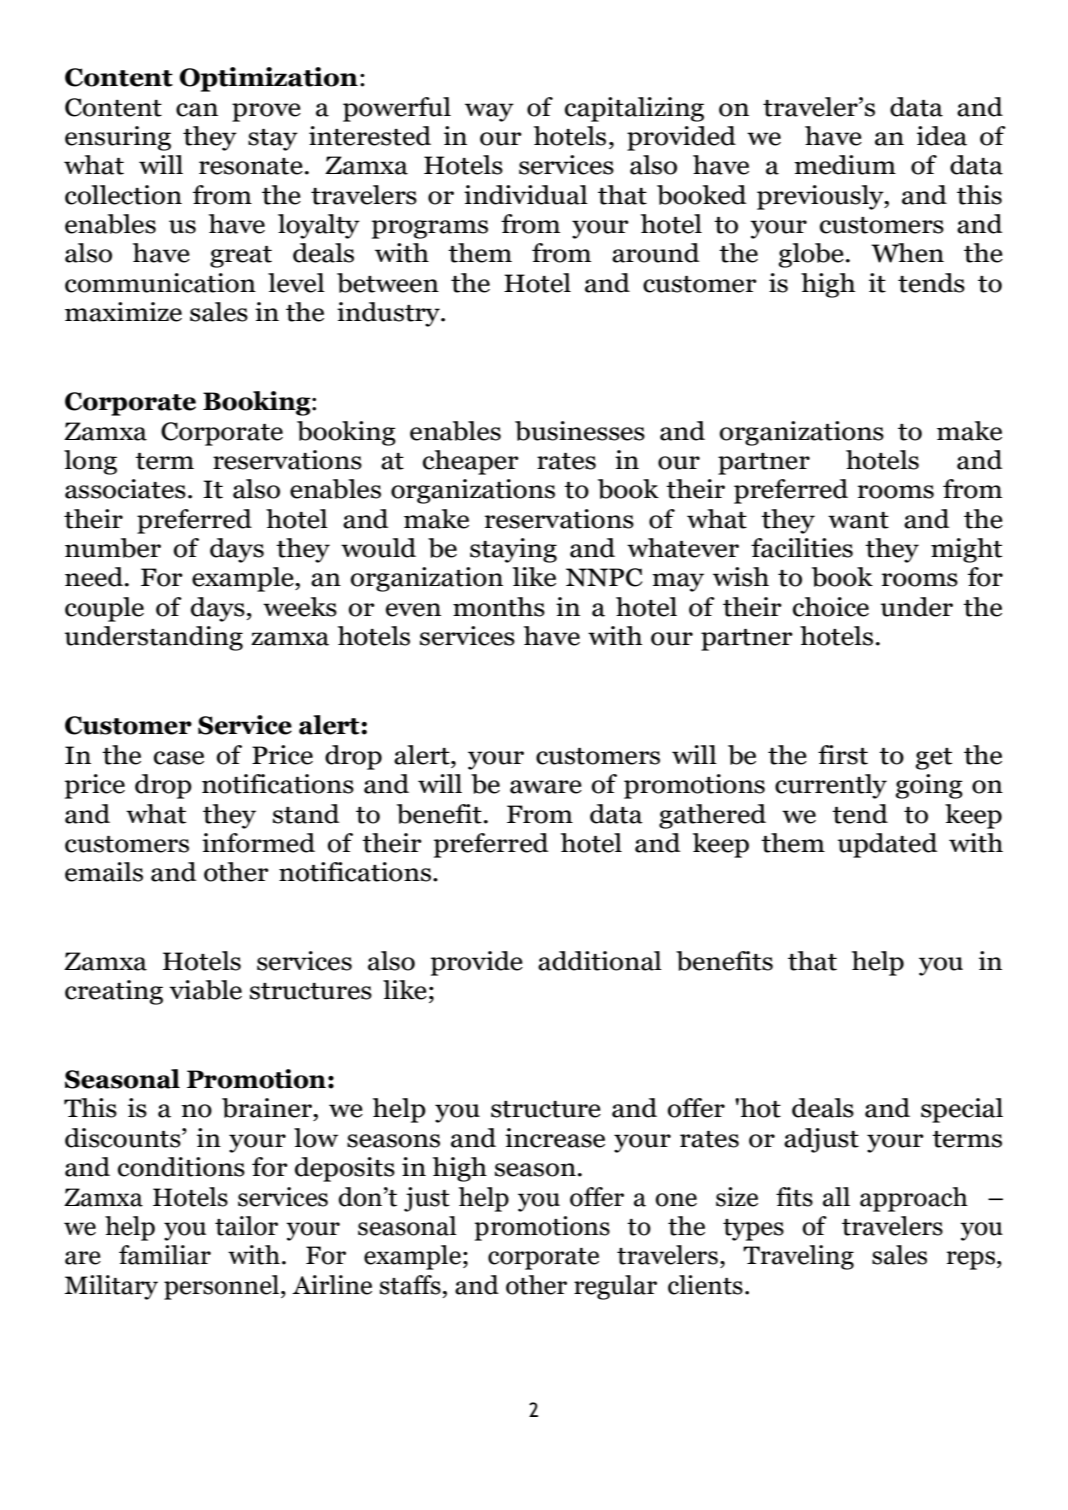  Describe the element at coordinates (888, 845) in the screenshot. I see `updated` at that location.
